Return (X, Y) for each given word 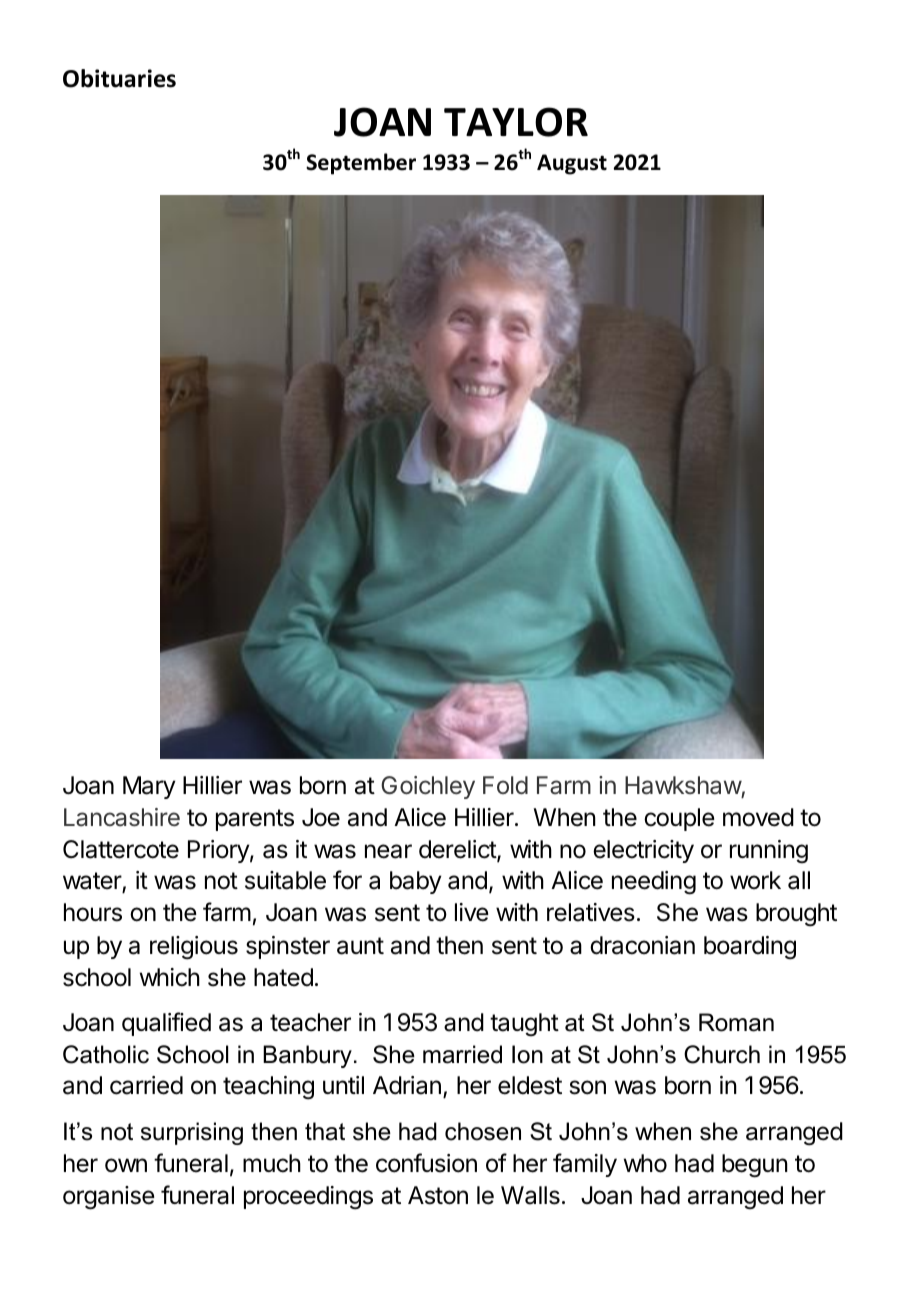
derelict (458, 850)
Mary (149, 787)
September (361, 164)
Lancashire (122, 817)
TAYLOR (516, 122)
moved (758, 817)
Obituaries (119, 78)
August (572, 164)
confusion (426, 1163)
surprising (192, 1133)
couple (679, 819)
